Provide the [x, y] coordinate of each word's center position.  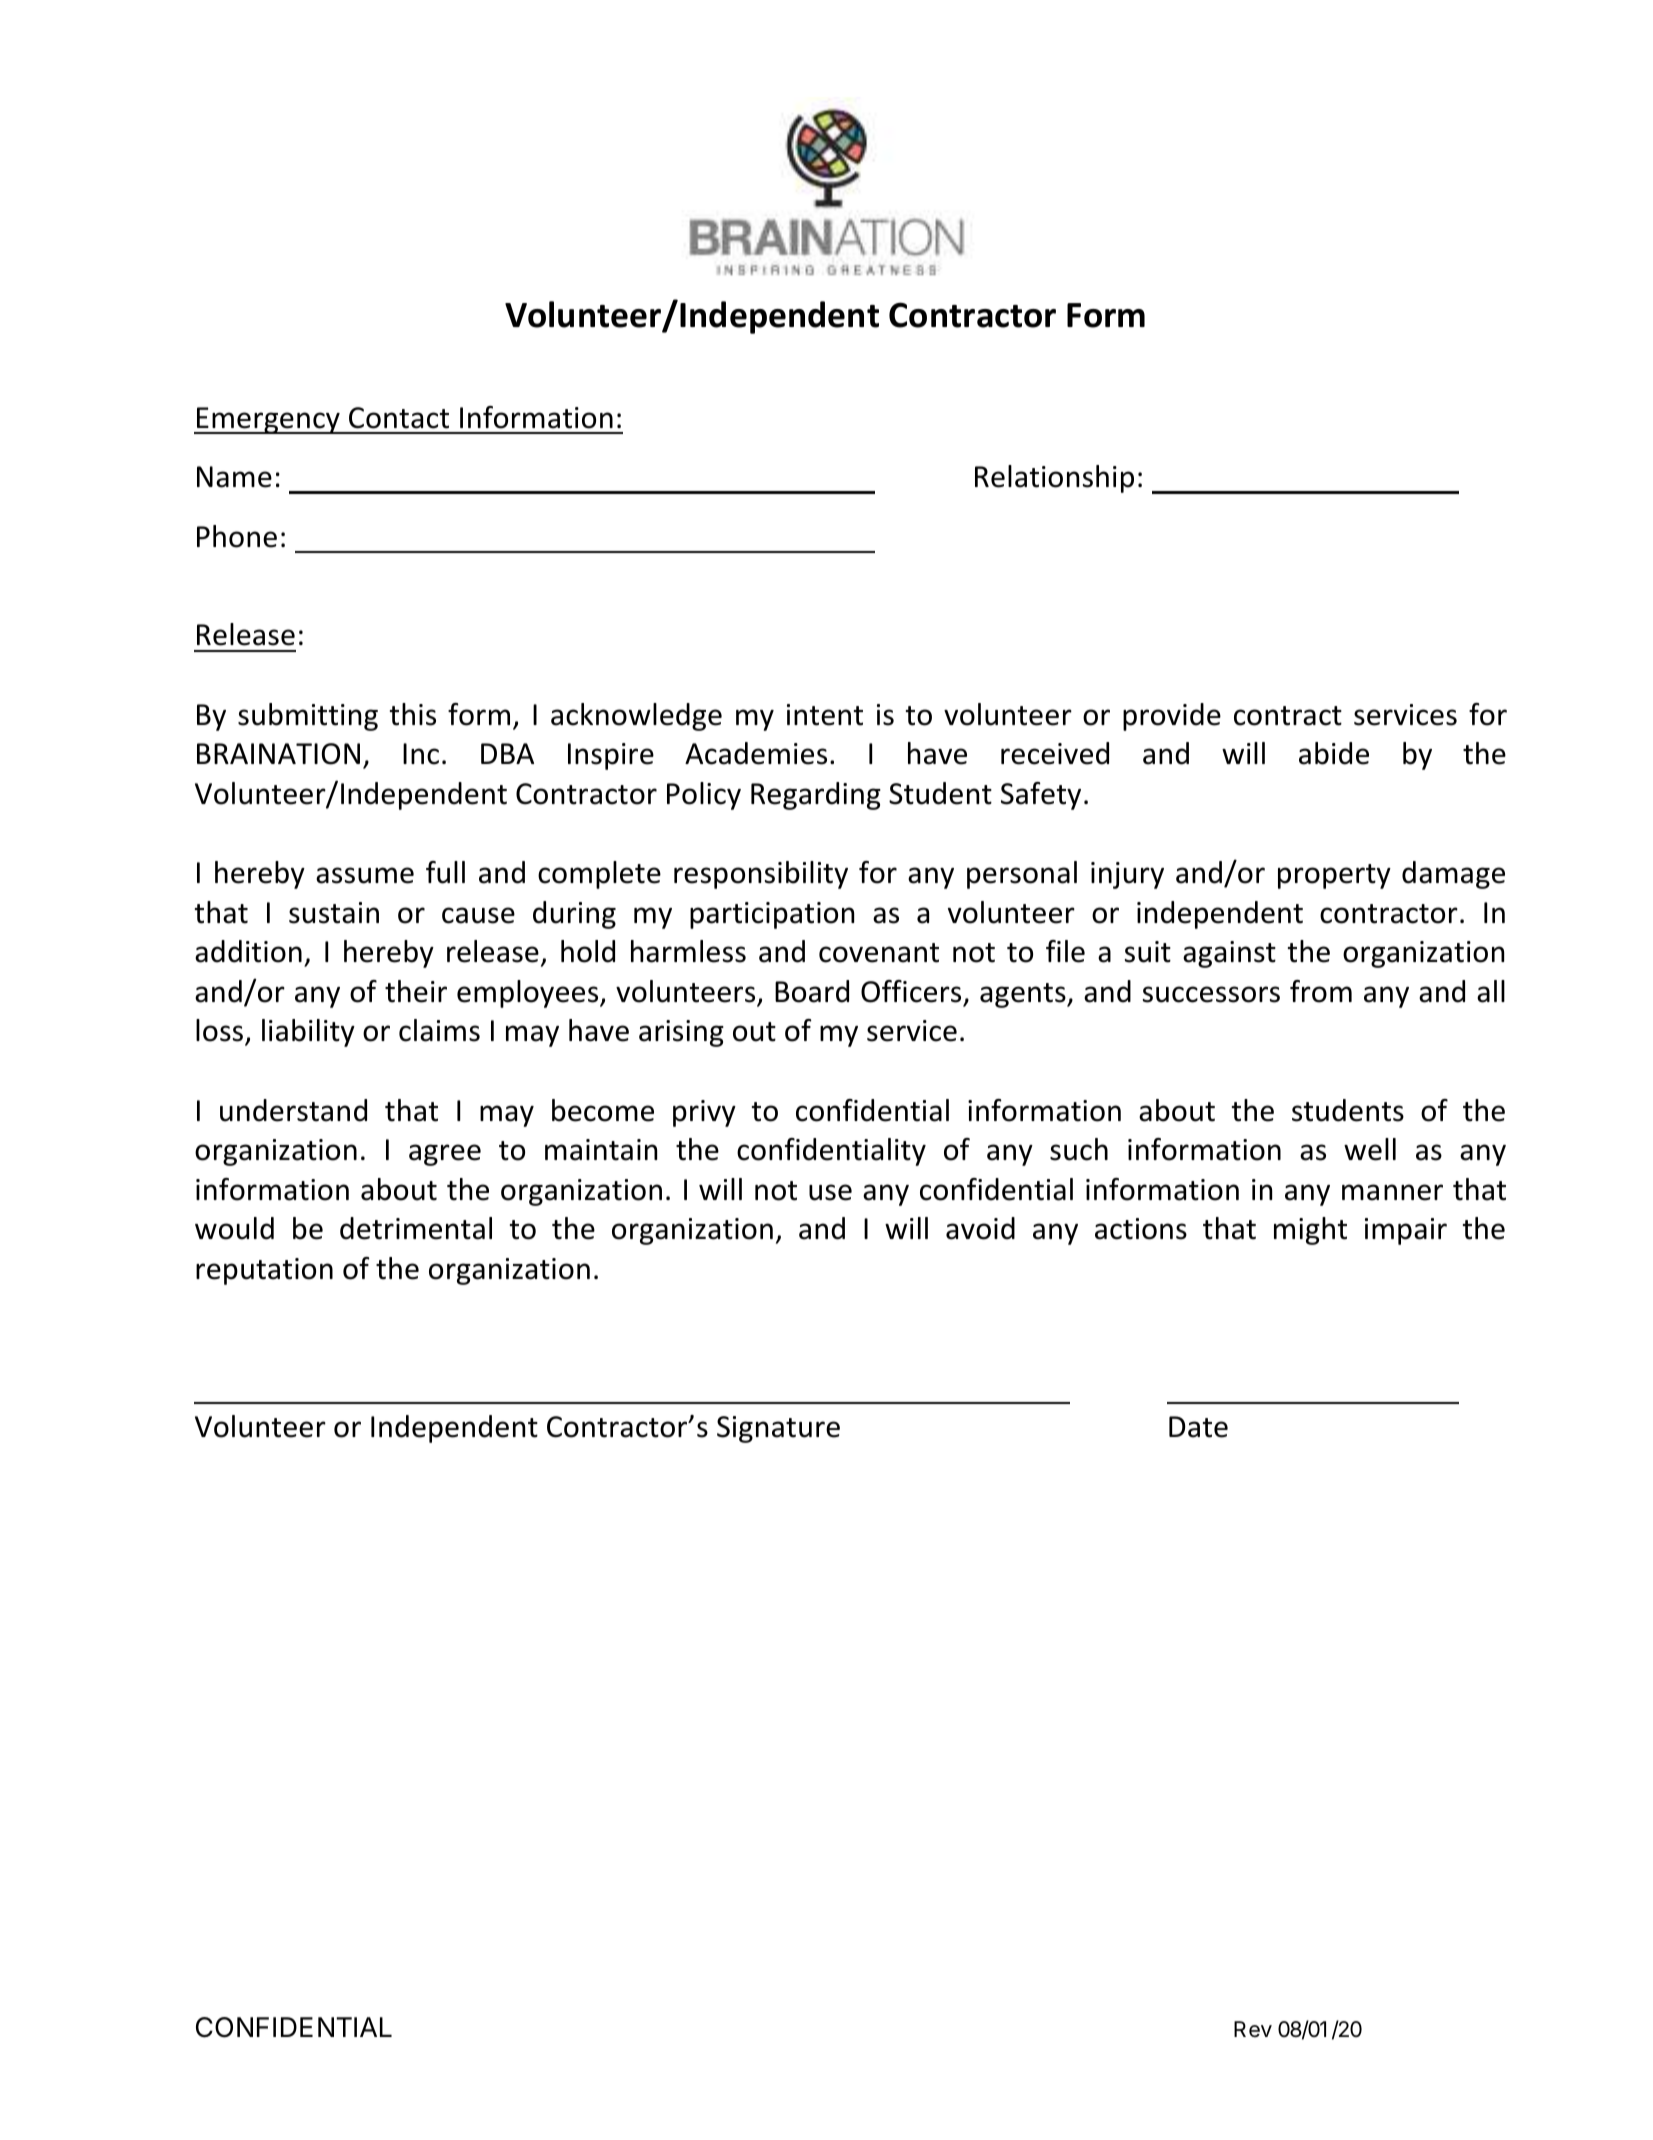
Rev [1253, 2029]
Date [1198, 1427]
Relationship [1054, 479]
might [1310, 1231]
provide [1172, 717]
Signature [778, 1429]
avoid [980, 1228]
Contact [399, 418]
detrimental [416, 1228]
